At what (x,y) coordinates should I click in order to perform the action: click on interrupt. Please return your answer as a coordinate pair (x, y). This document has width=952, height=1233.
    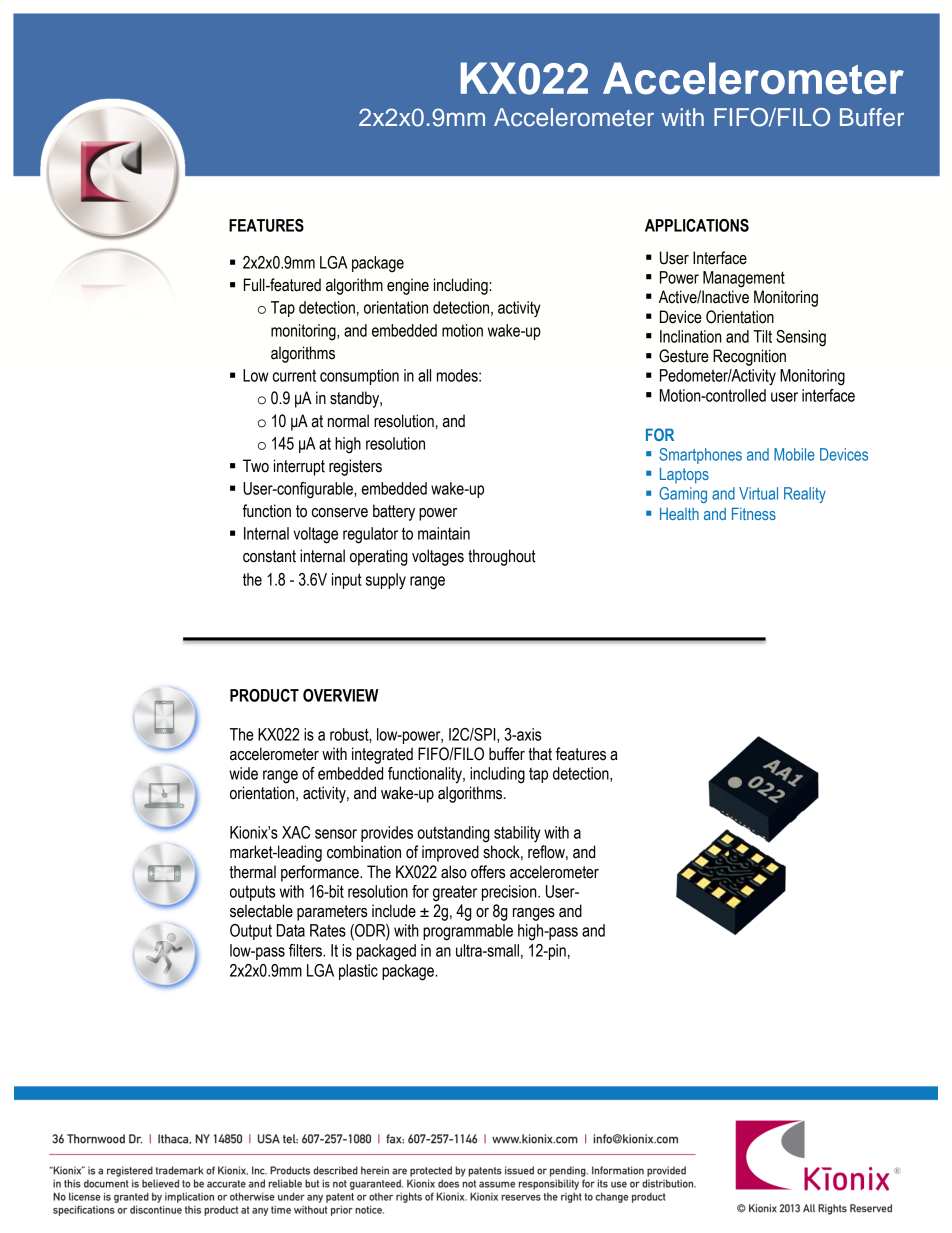
    Looking at the image, I should click on (299, 467).
